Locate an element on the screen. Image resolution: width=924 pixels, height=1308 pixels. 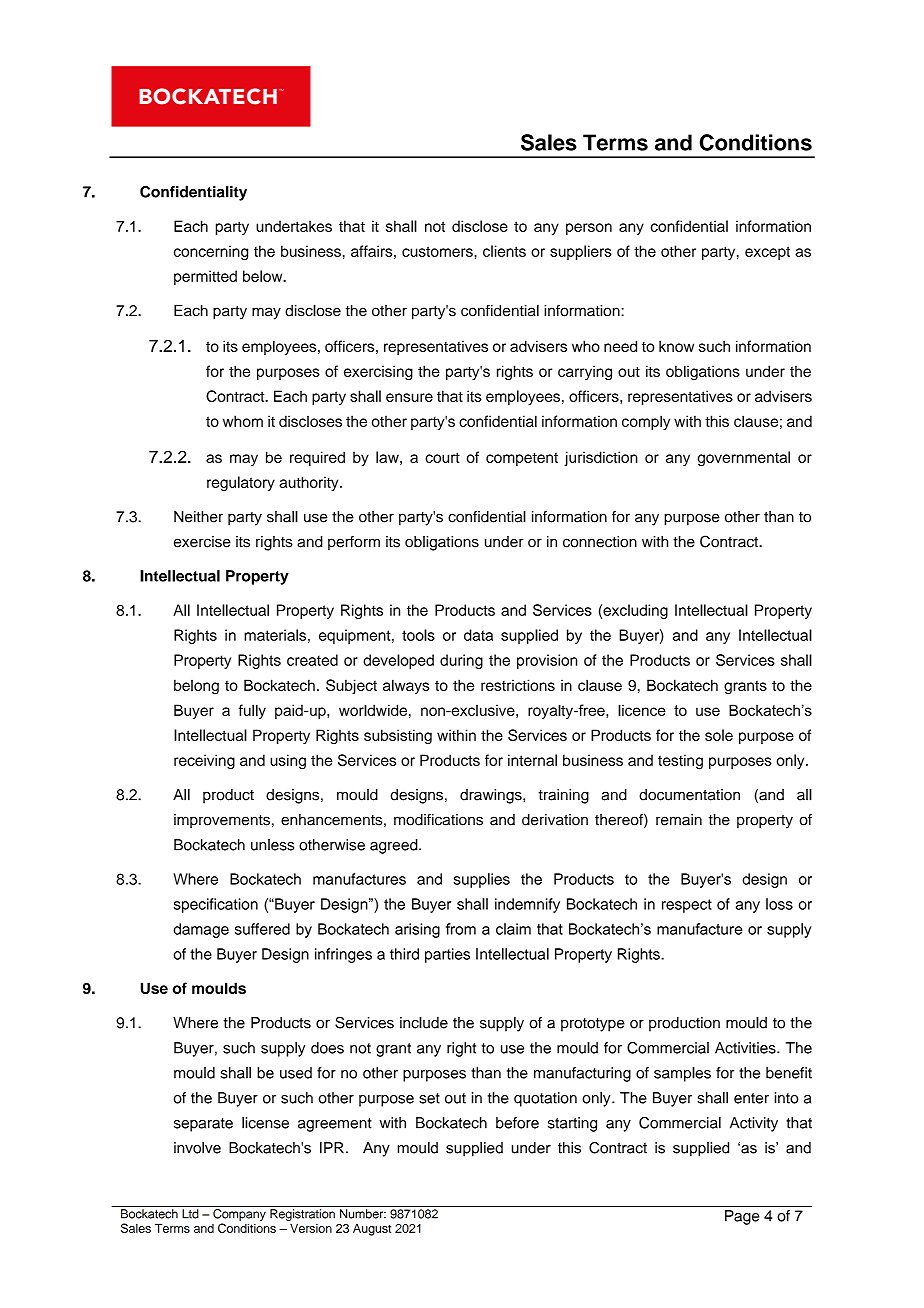
before is located at coordinates (517, 1123).
